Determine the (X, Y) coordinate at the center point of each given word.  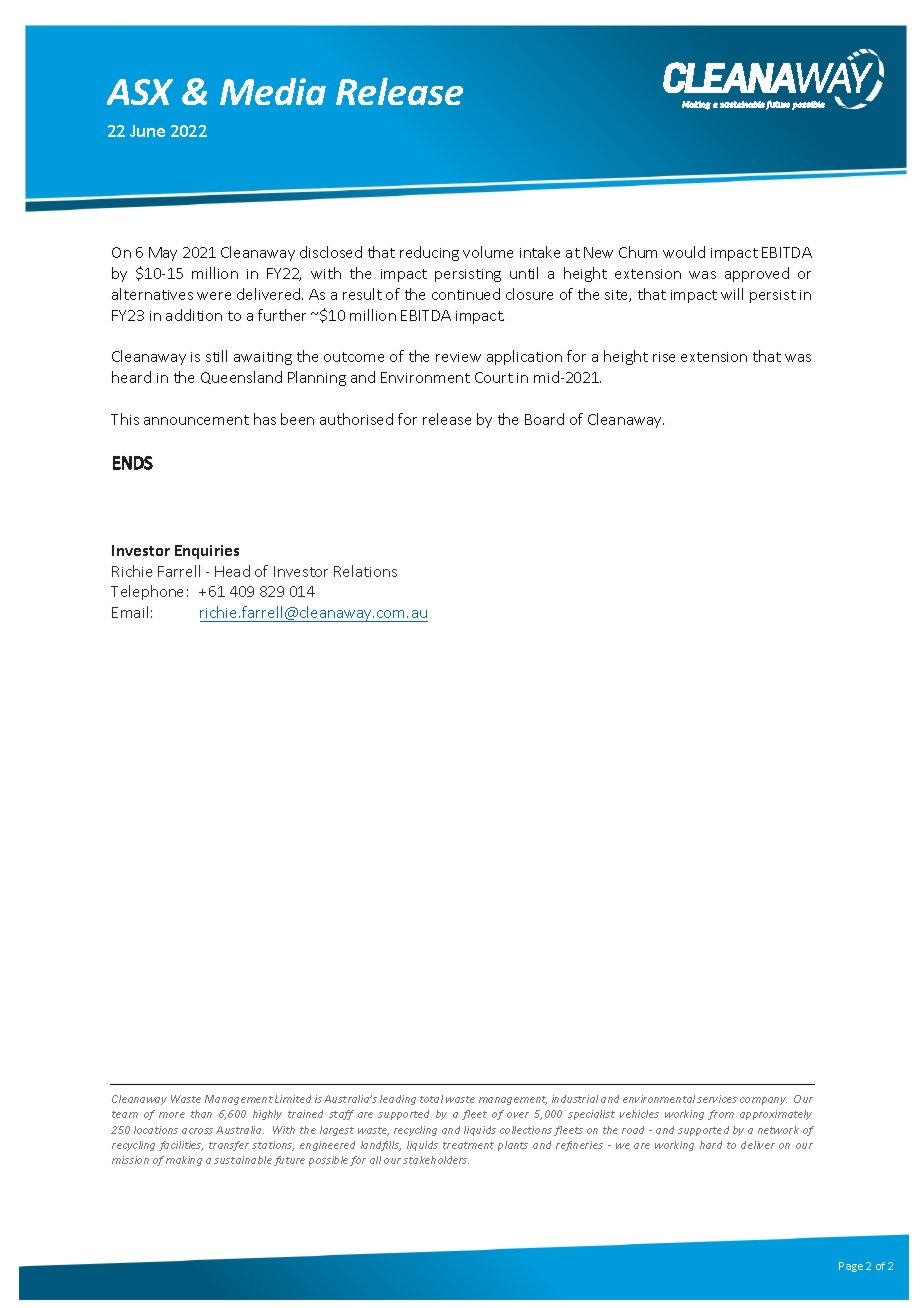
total (431, 1099)
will (732, 294)
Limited (293, 1099)
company (763, 1101)
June (147, 131)
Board (544, 419)
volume (488, 252)
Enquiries (207, 552)
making (184, 1161)
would (684, 252)
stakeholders (436, 1160)
